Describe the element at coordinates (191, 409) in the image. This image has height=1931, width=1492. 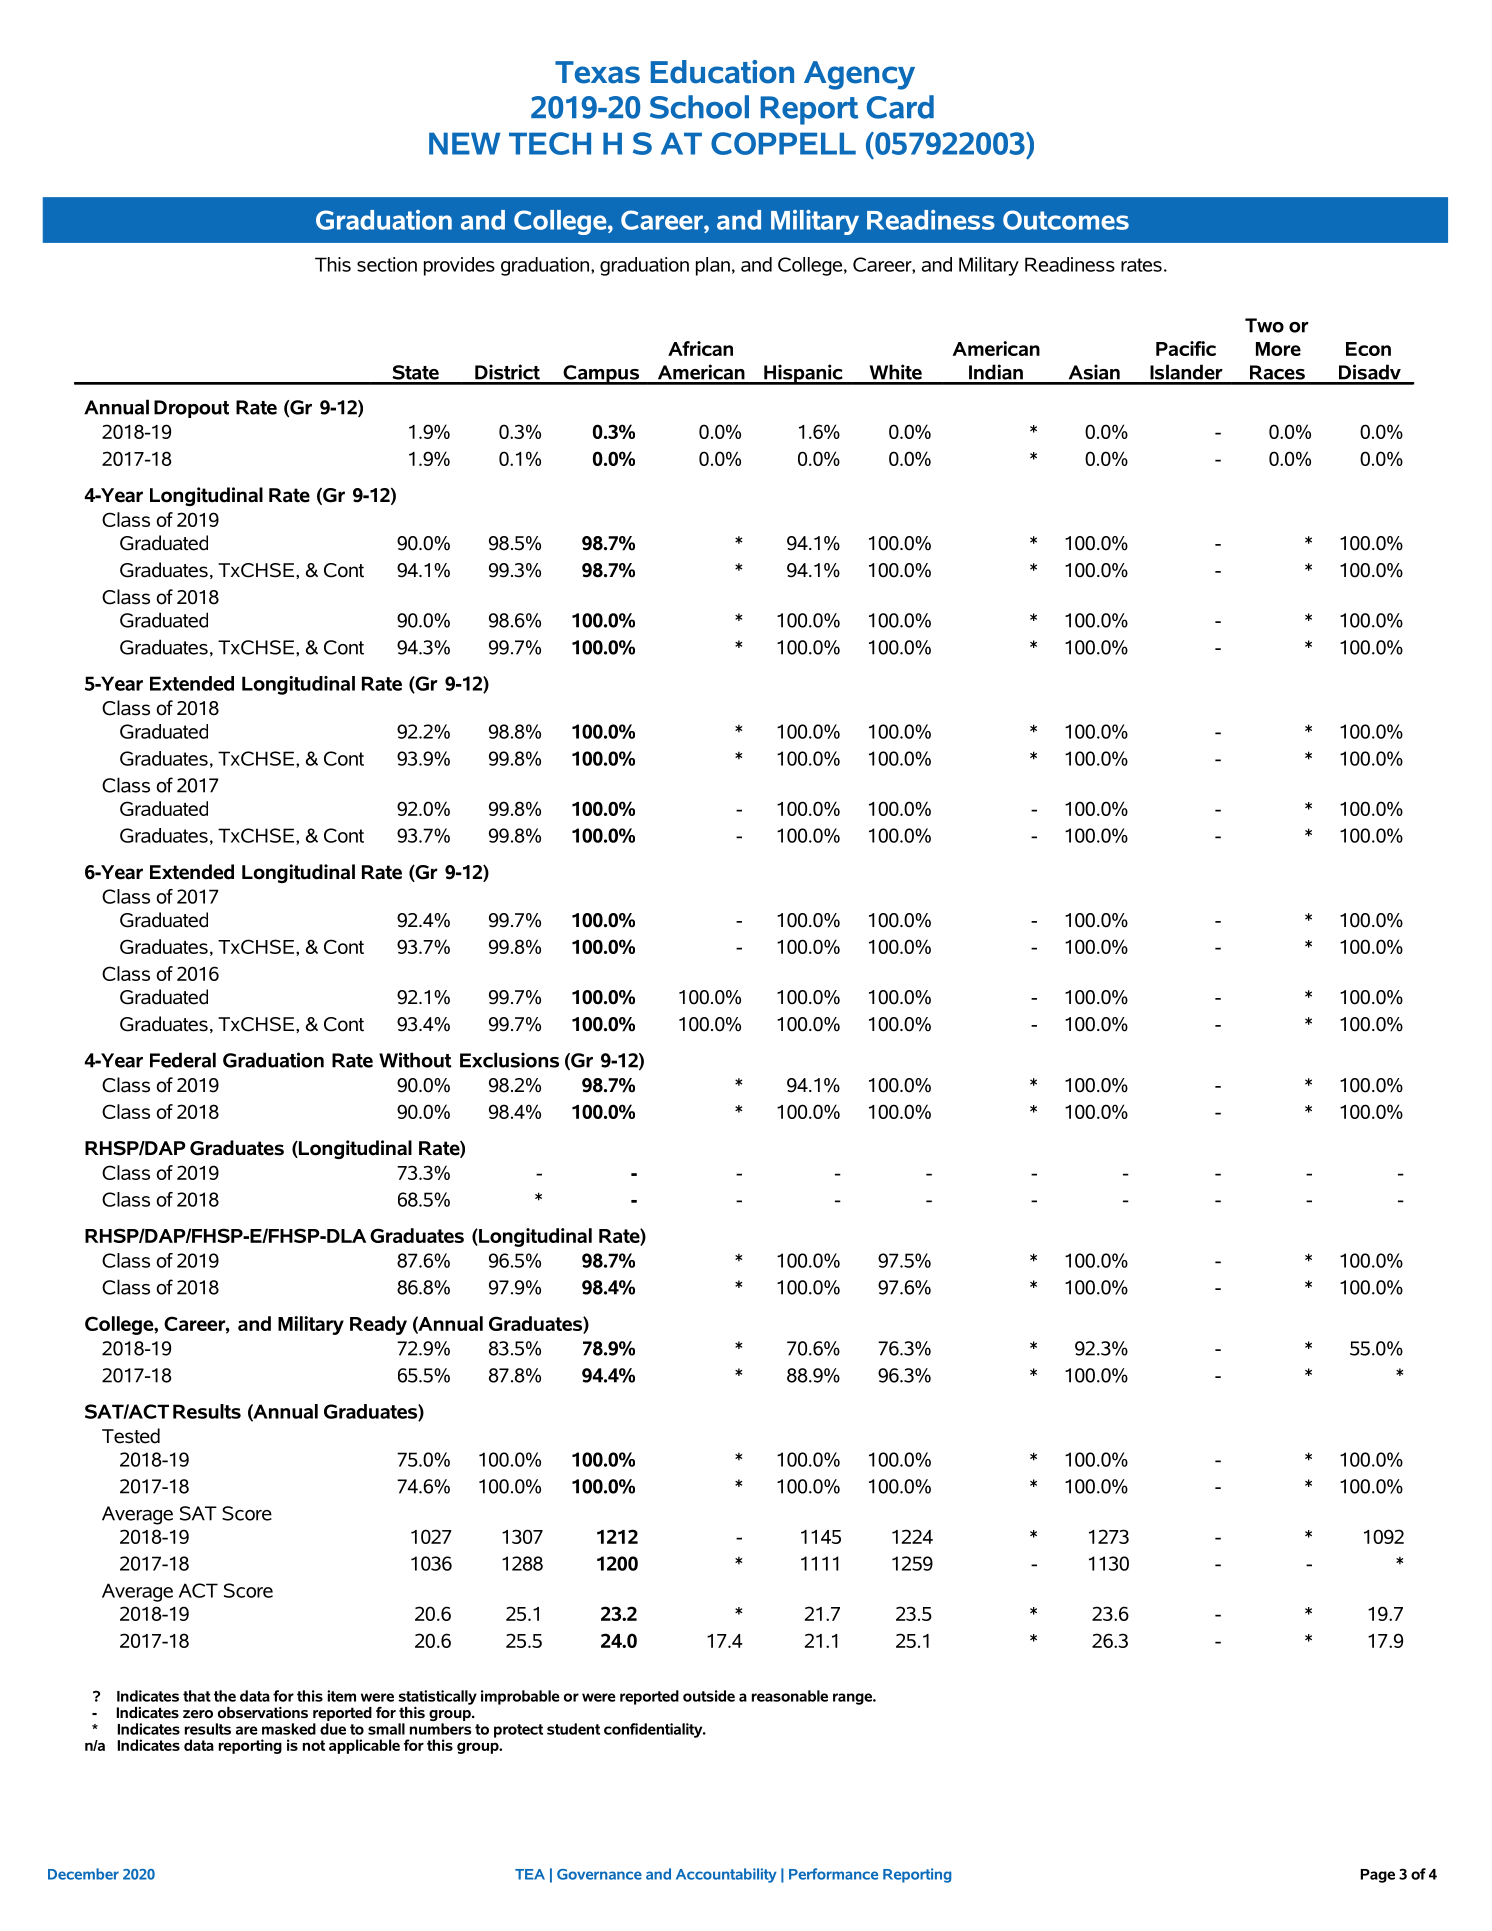
I see `Dropout` at that location.
